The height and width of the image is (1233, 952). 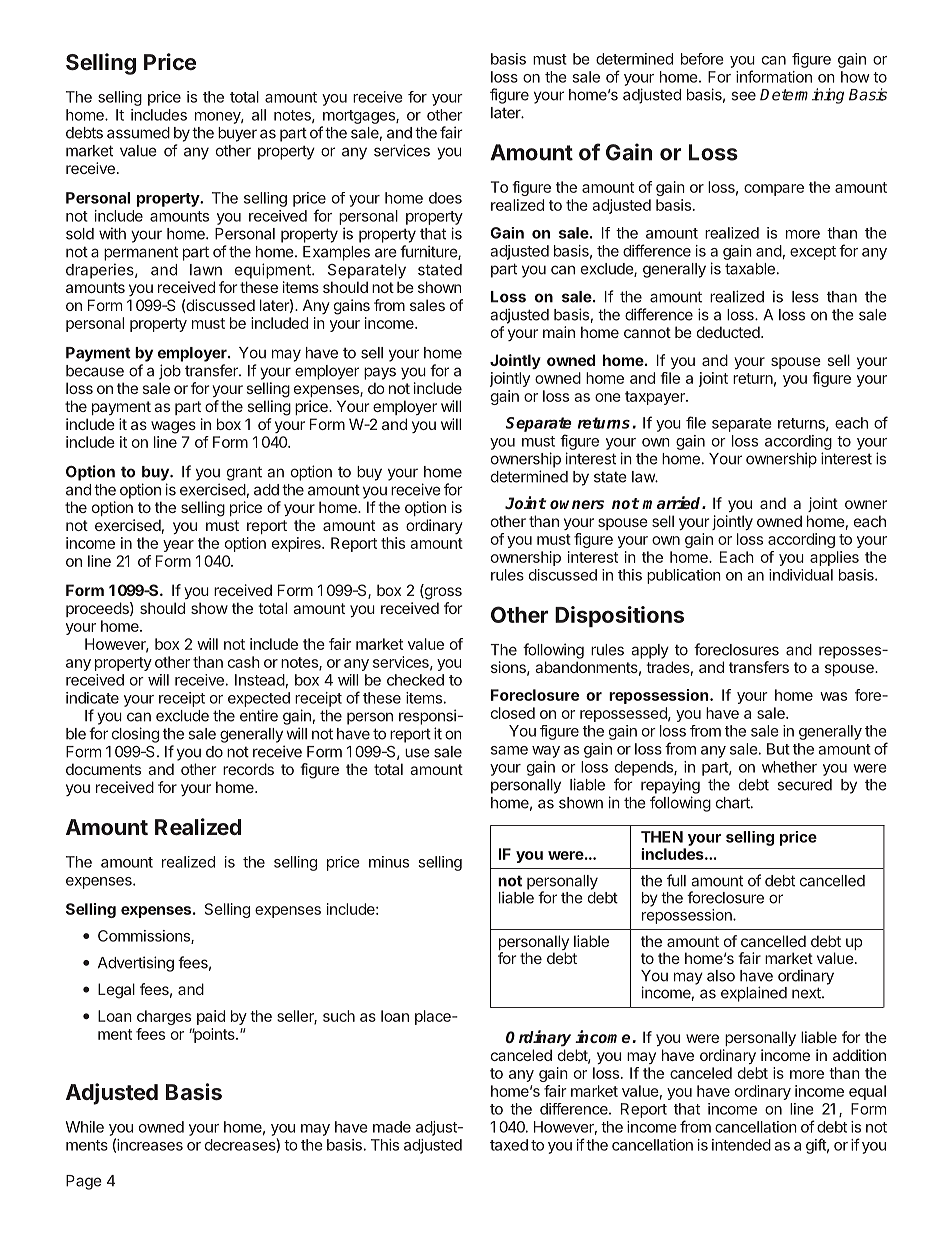 I want to click on Determining, so click(x=802, y=96).
